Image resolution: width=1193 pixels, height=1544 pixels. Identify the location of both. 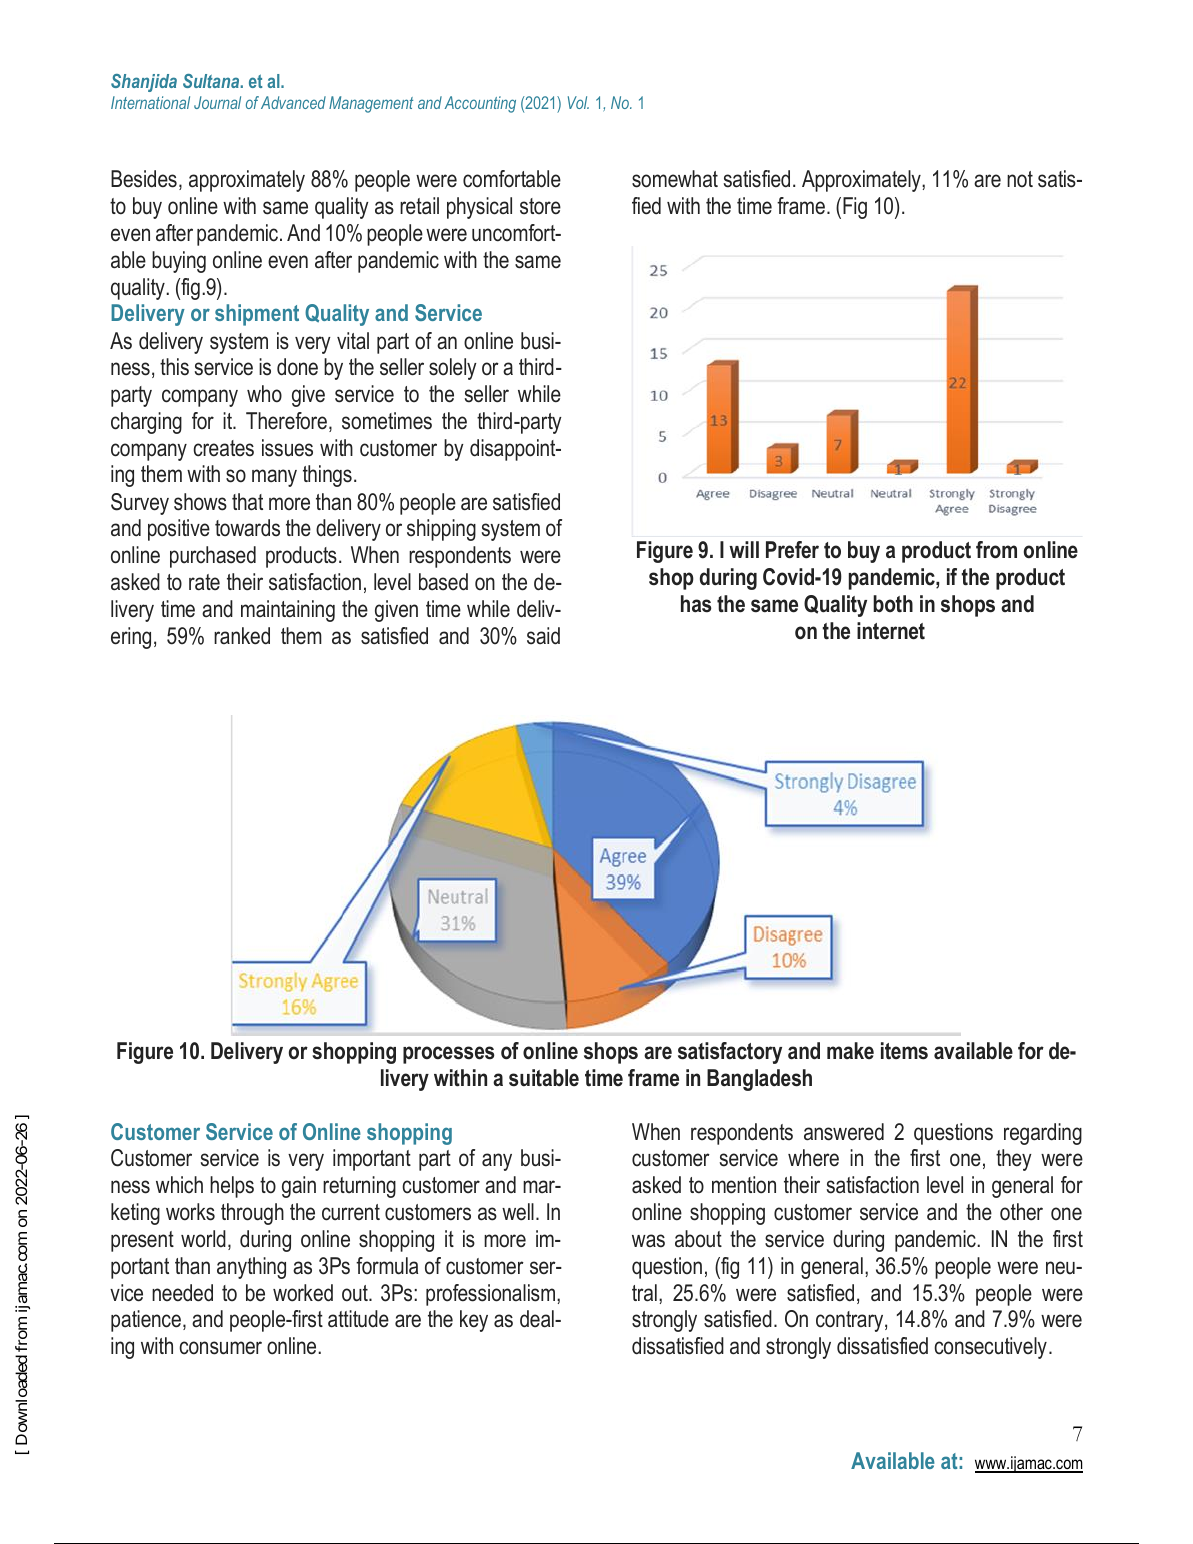
(893, 604).
